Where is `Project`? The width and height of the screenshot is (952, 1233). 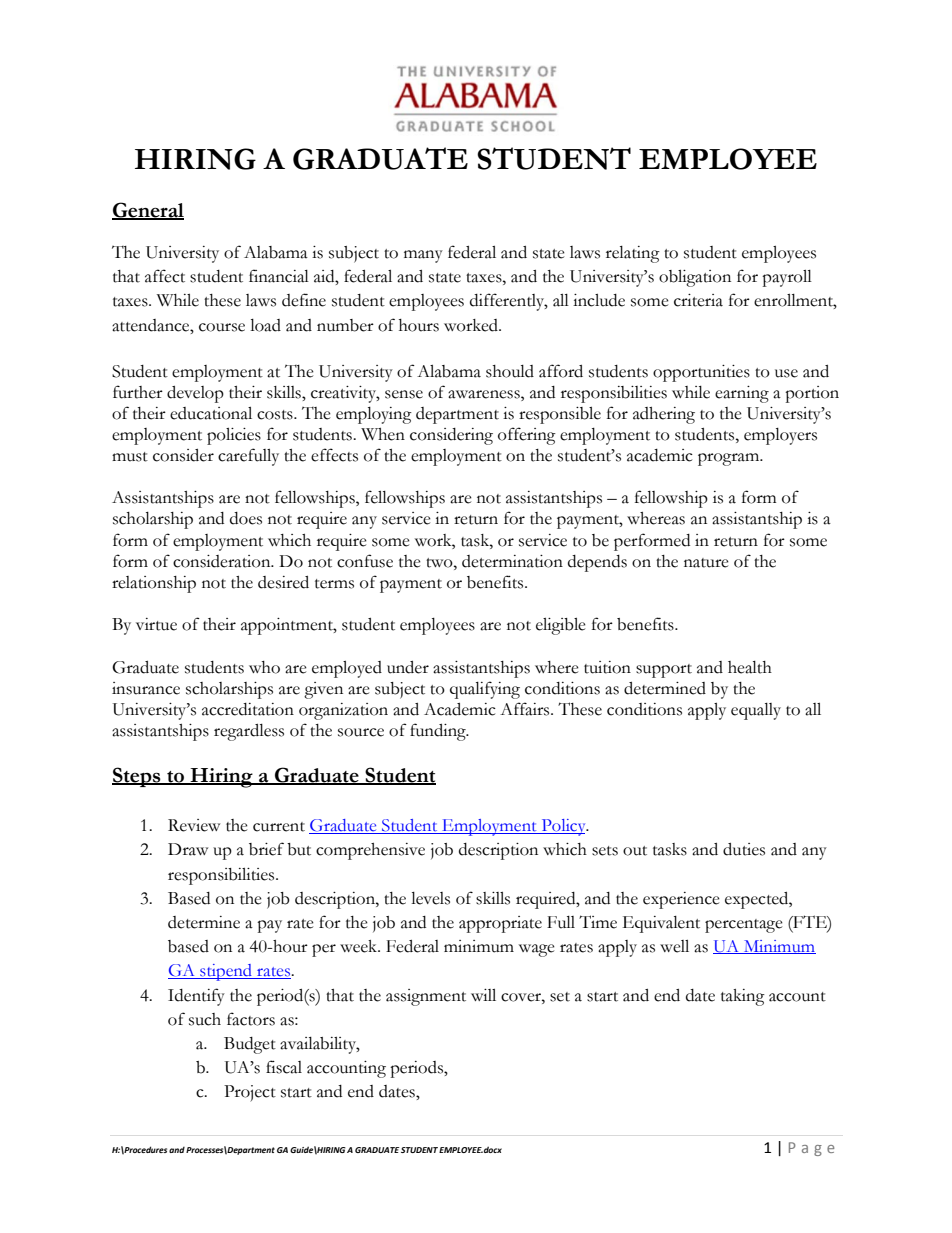
Project is located at coordinates (250, 1093).
